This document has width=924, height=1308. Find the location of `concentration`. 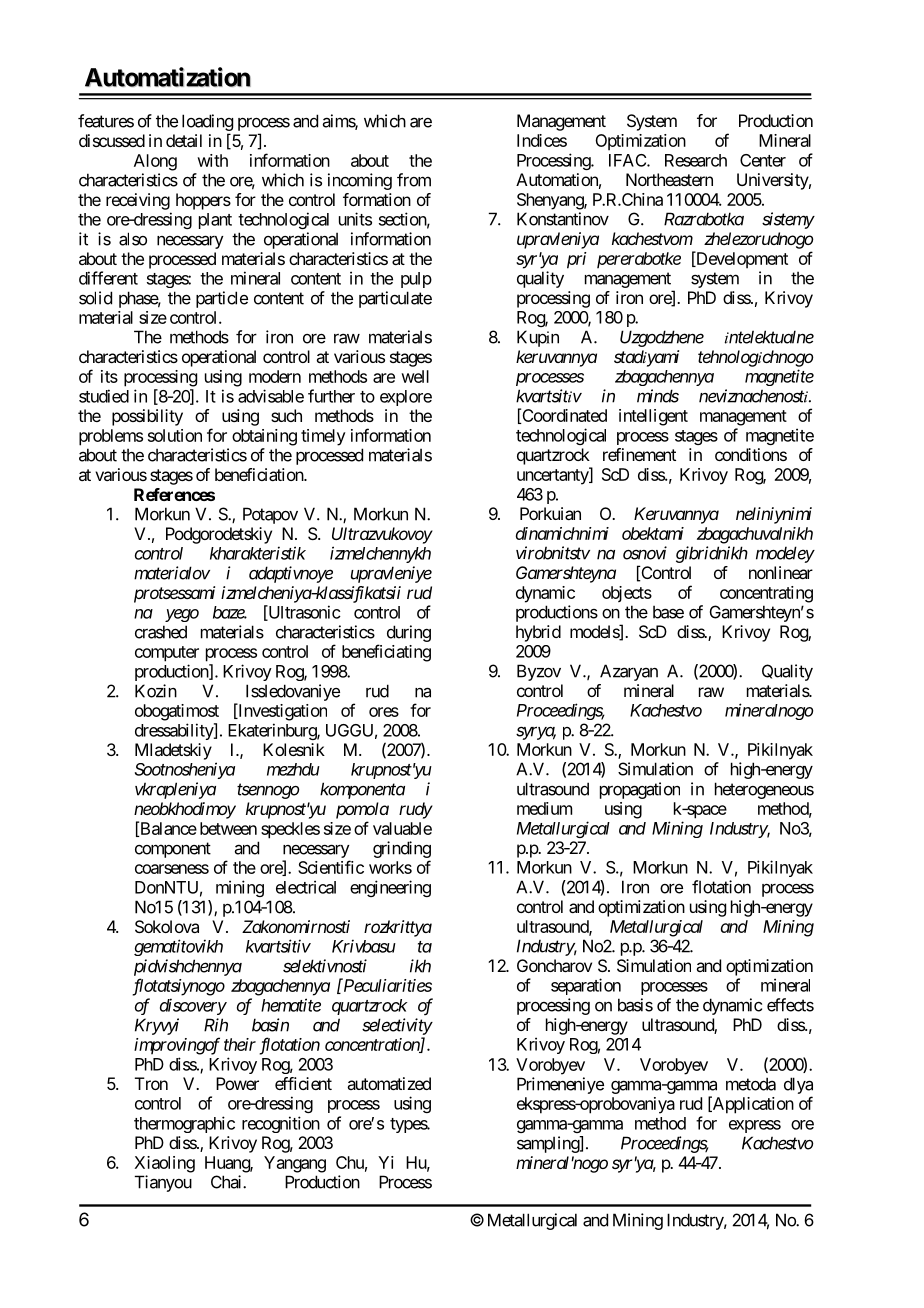

concentration is located at coordinates (373, 1045).
